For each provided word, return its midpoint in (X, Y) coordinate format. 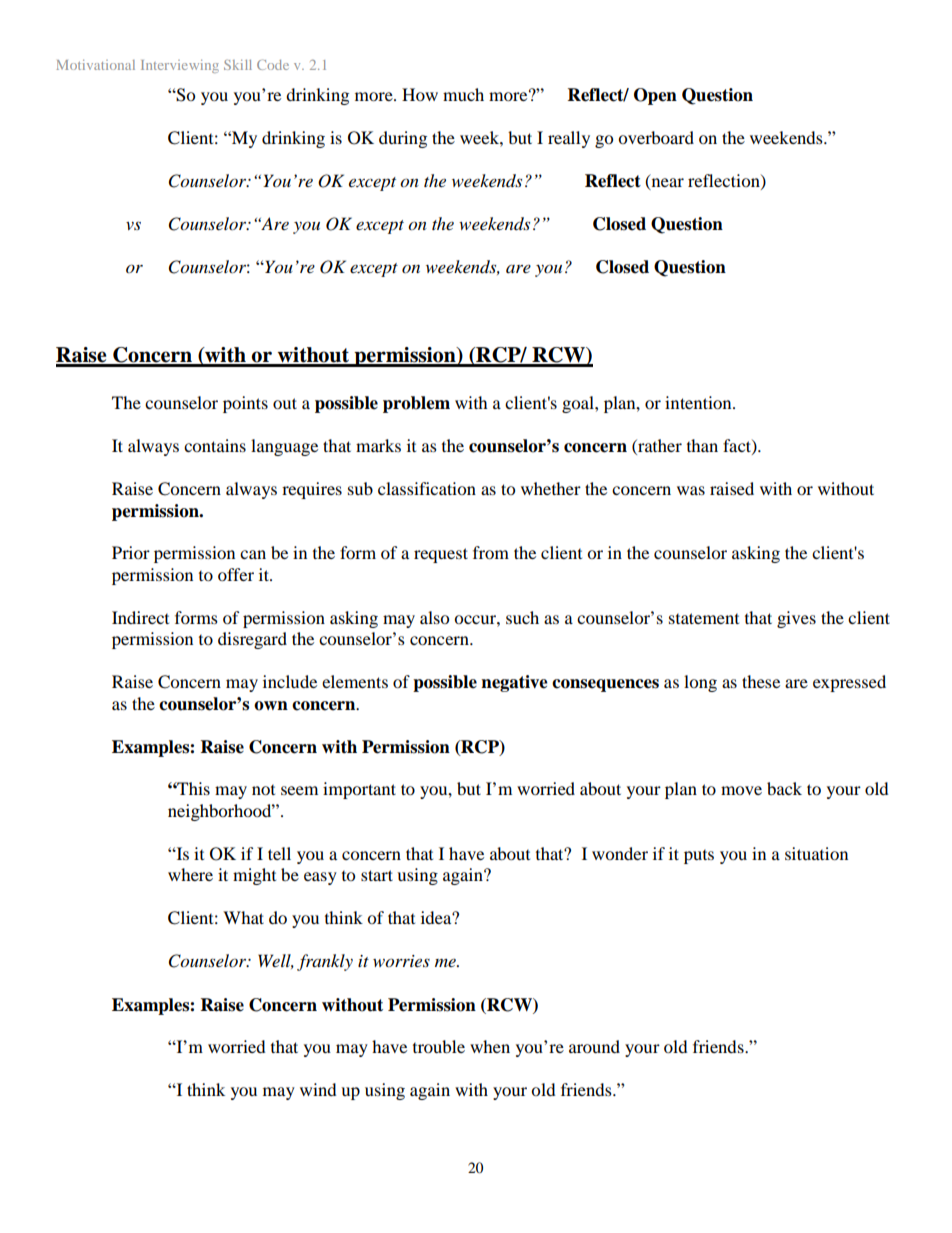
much (463, 94)
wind (318, 1089)
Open (655, 96)
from (491, 552)
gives (796, 619)
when (490, 1046)
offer (236, 574)
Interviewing (180, 66)
